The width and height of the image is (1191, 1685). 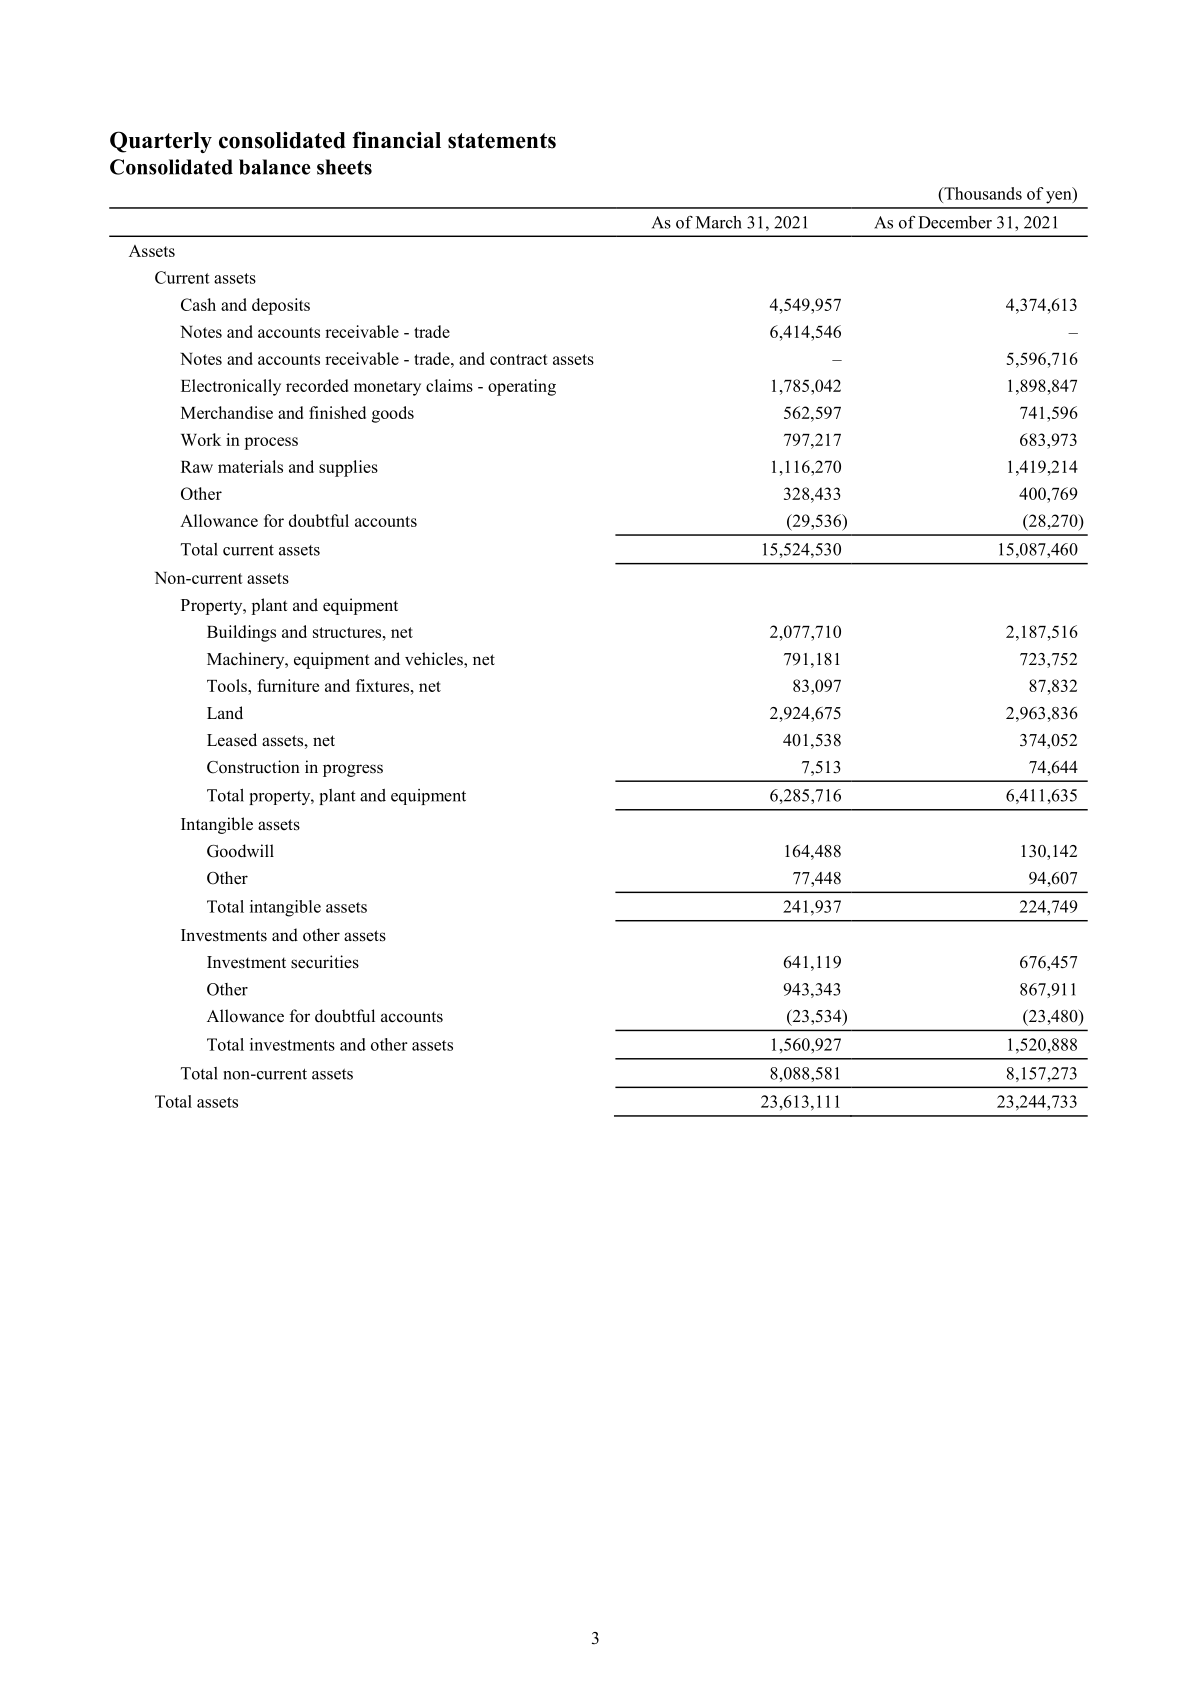 What do you see at coordinates (241, 633) in the image?
I see `Buildings` at bounding box center [241, 633].
